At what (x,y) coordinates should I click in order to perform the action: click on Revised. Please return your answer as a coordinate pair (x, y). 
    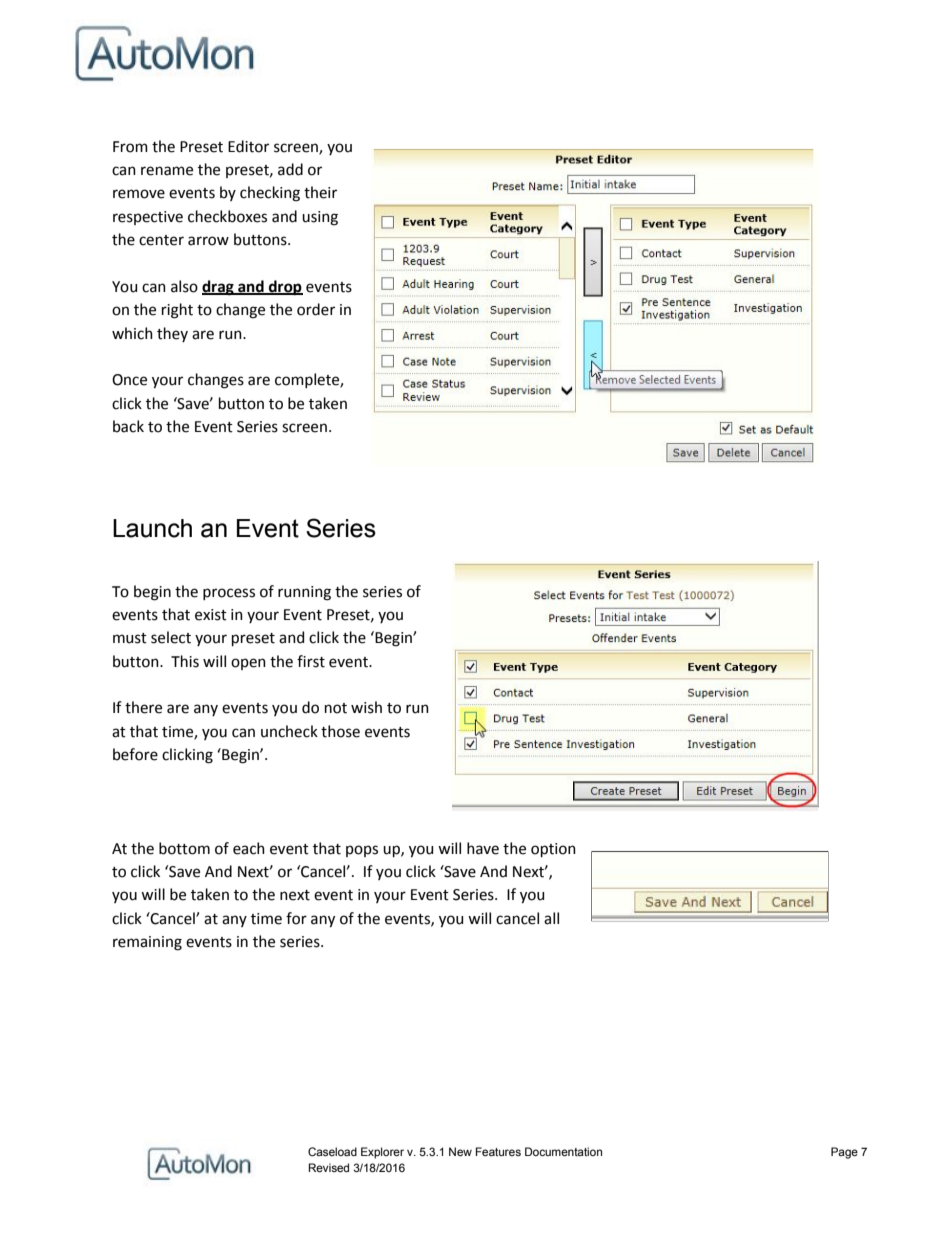
    Looking at the image, I should click on (328, 1167).
